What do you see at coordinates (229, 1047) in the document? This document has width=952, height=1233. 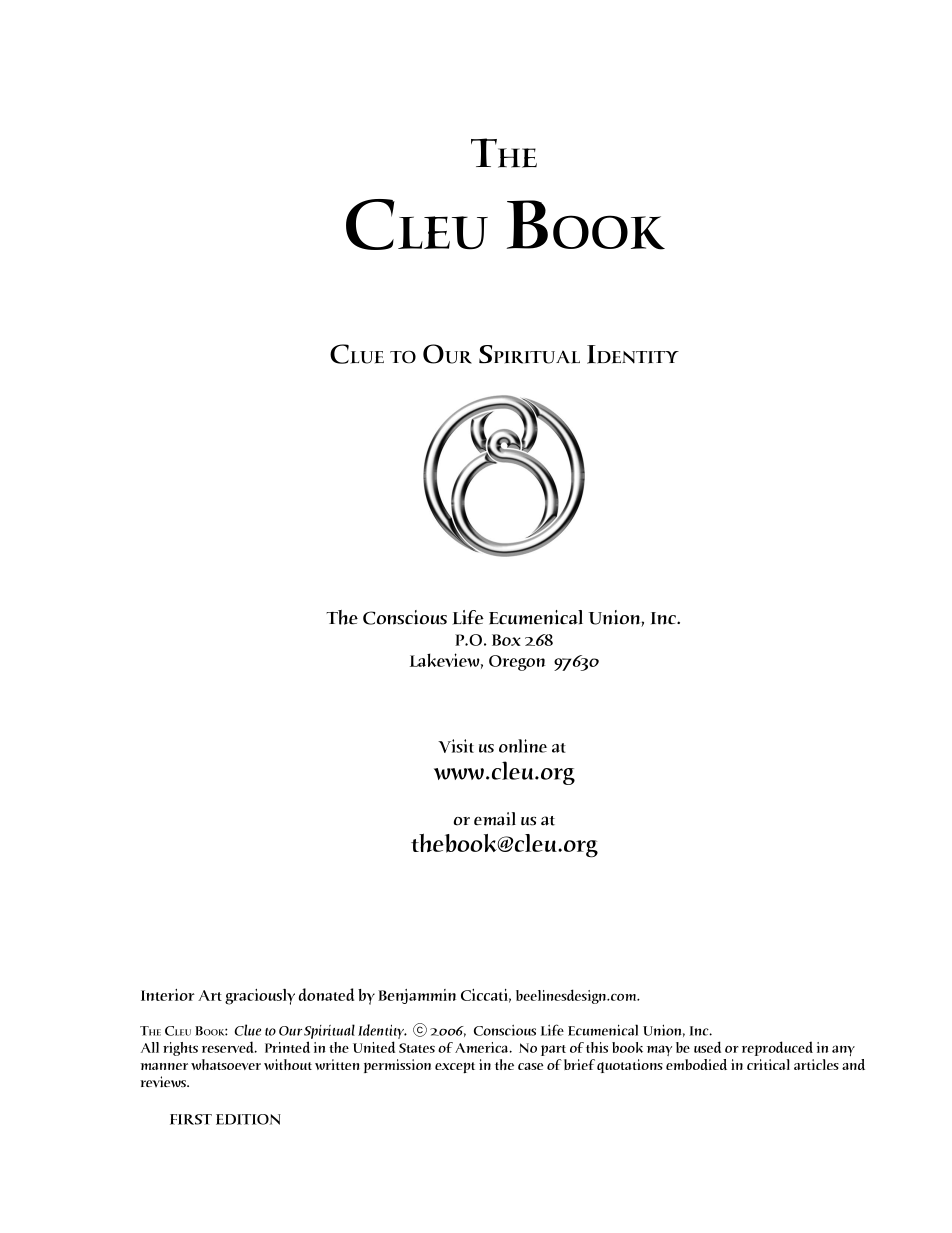 I see `reserved` at bounding box center [229, 1047].
